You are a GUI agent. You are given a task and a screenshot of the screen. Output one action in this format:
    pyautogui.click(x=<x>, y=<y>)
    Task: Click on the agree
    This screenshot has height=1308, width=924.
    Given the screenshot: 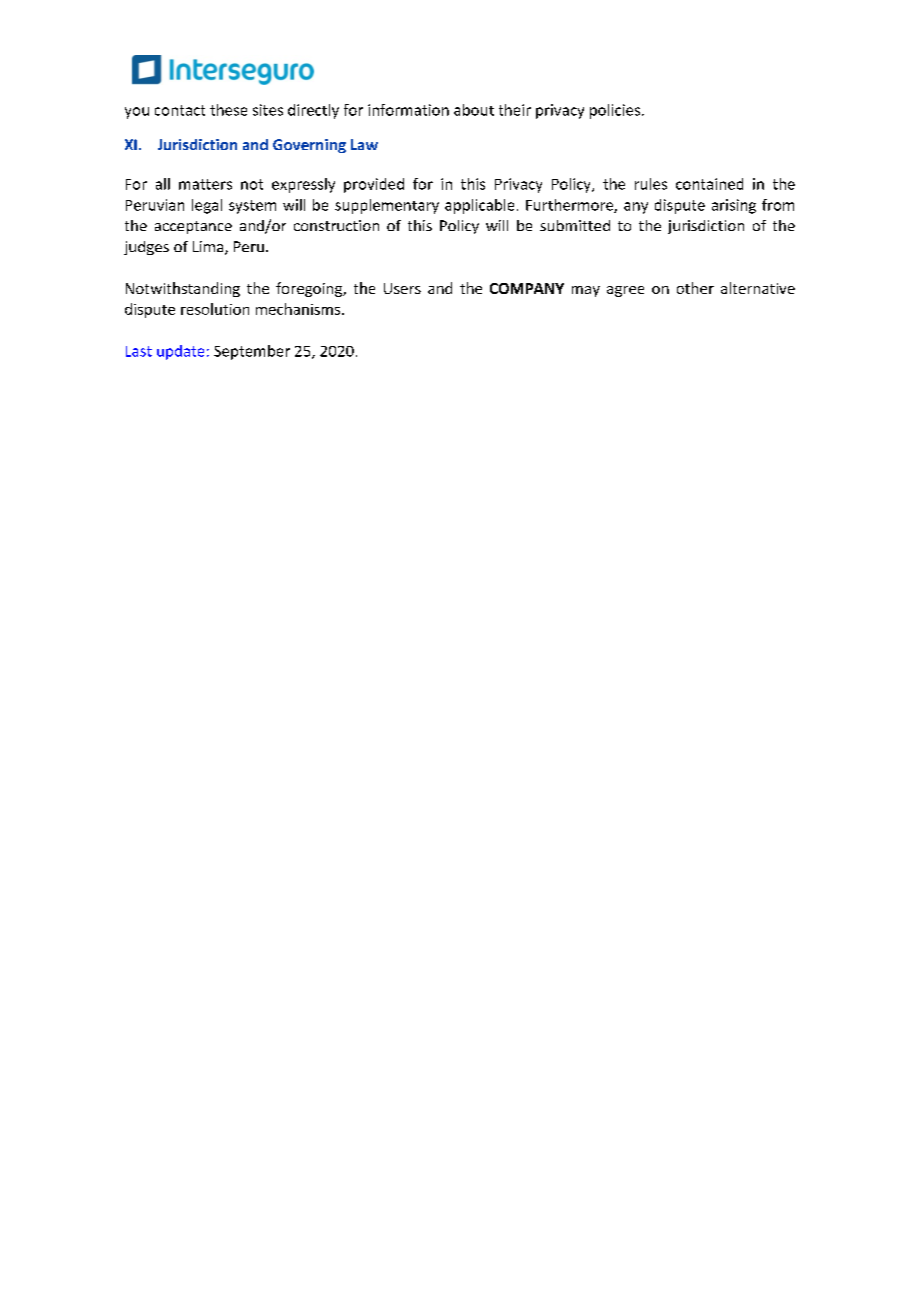 What is the action you would take?
    pyautogui.click(x=625, y=291)
